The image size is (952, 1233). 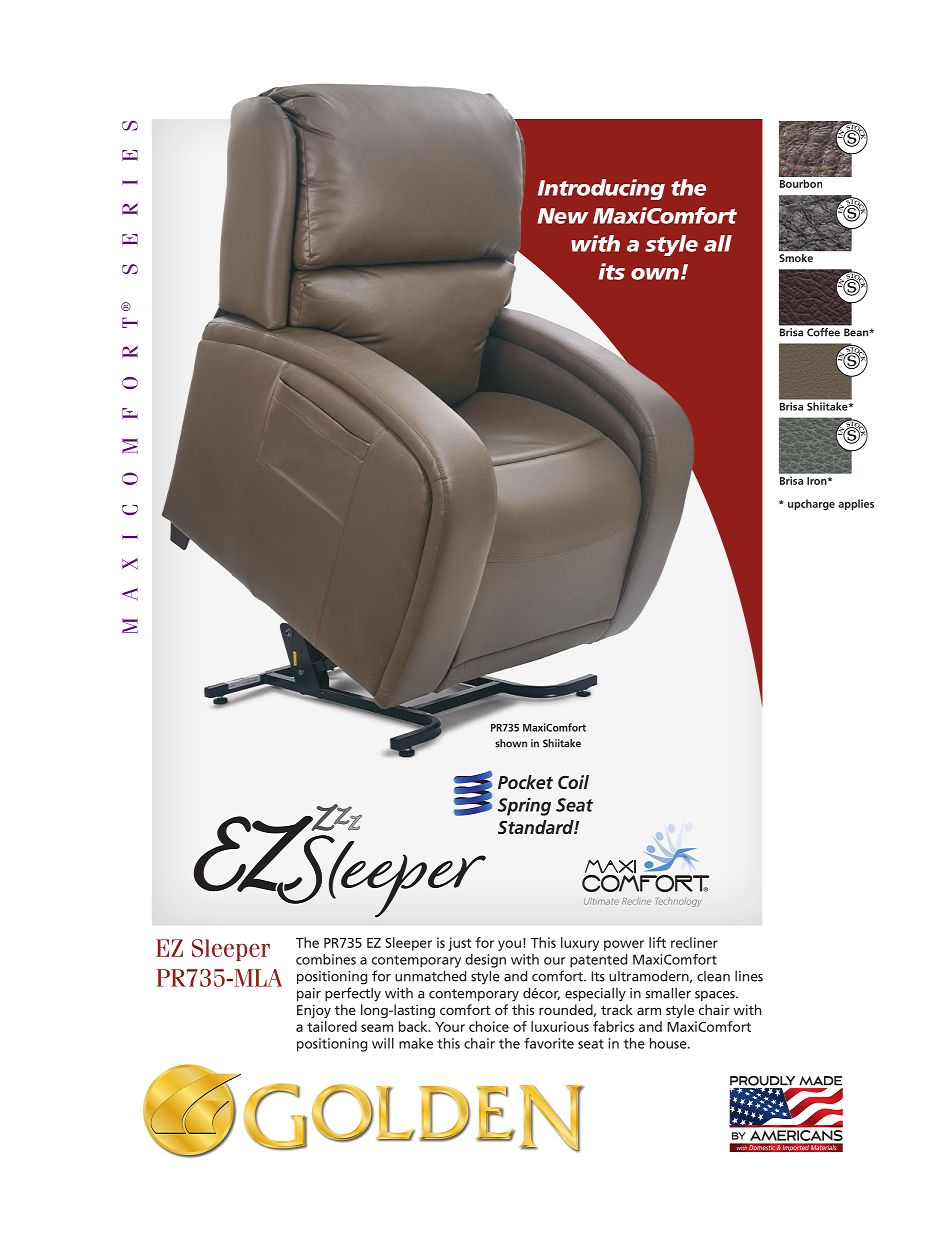 What do you see at coordinates (601, 189) in the image?
I see `Introducing` at bounding box center [601, 189].
